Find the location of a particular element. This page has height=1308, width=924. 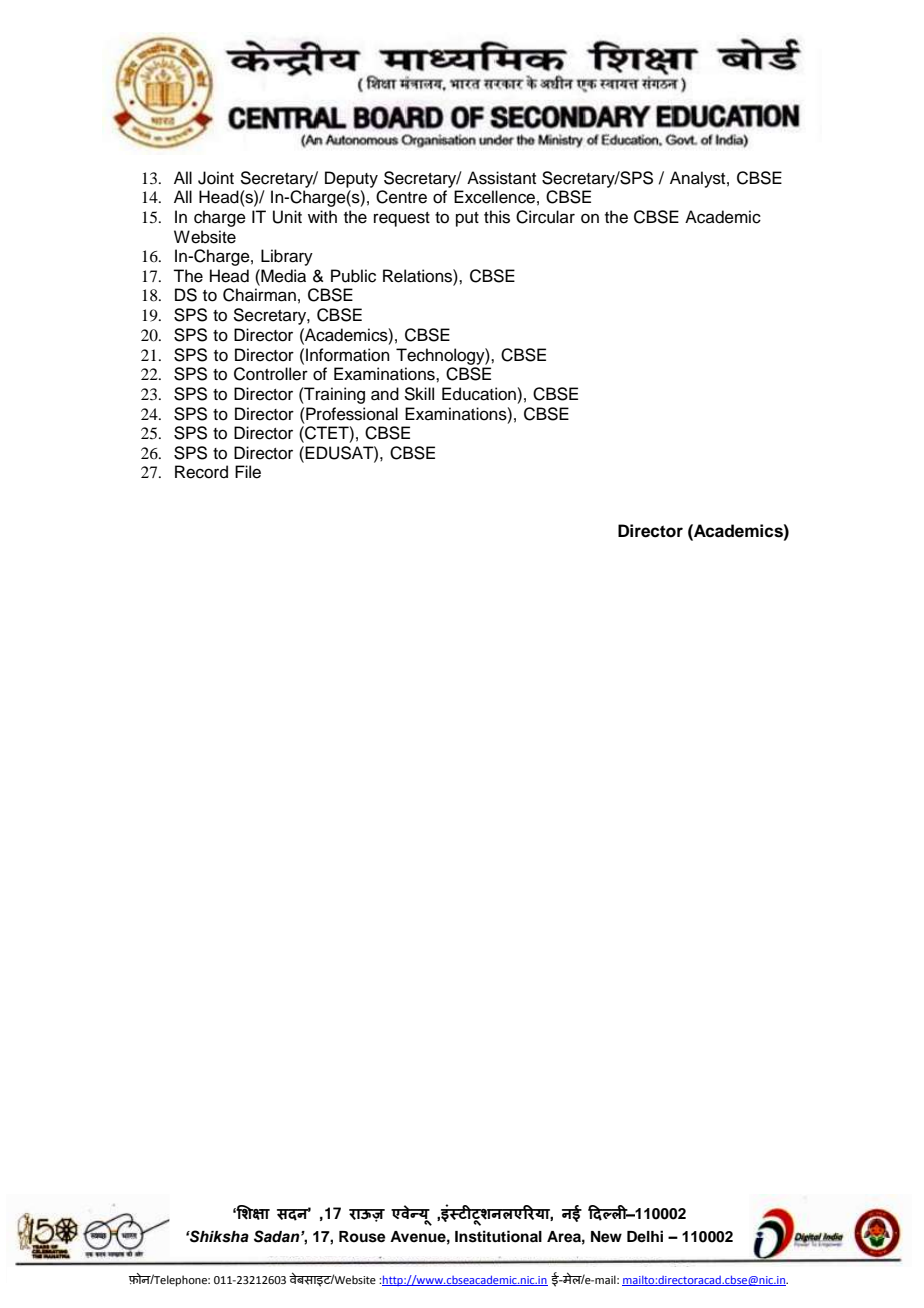

File is located at coordinates (248, 472).
